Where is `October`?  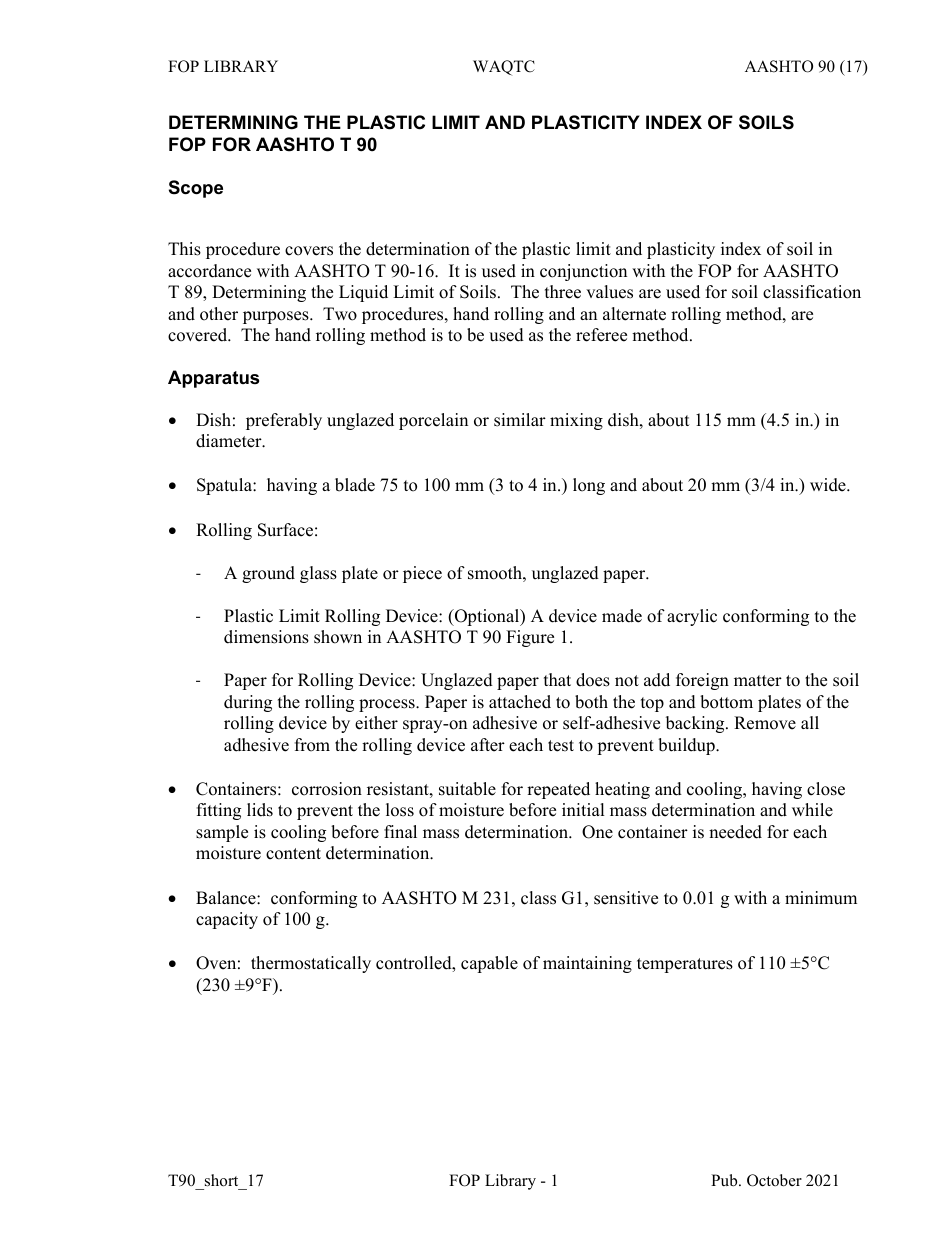
October is located at coordinates (774, 1180).
